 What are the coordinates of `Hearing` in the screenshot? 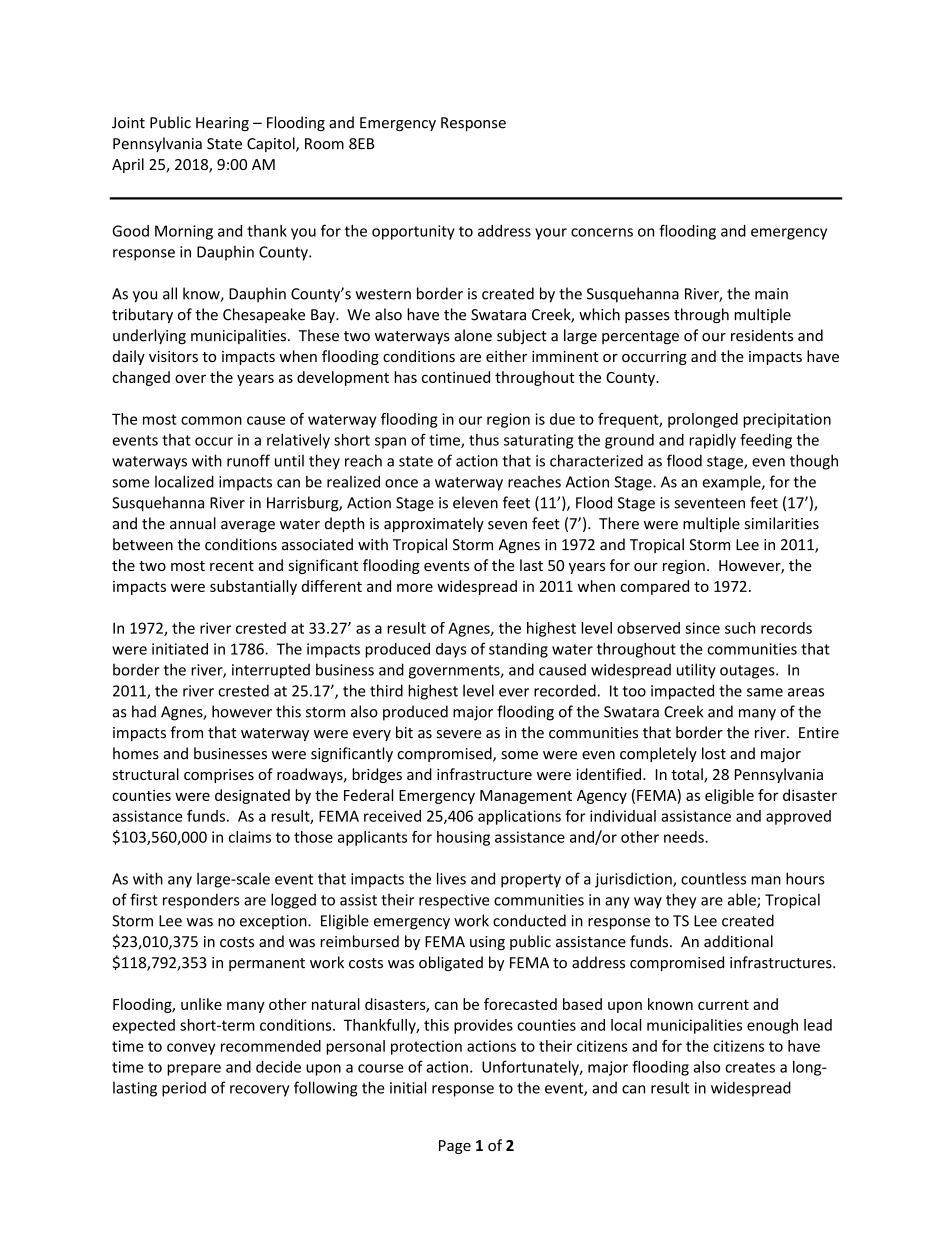 It's located at (222, 124).
